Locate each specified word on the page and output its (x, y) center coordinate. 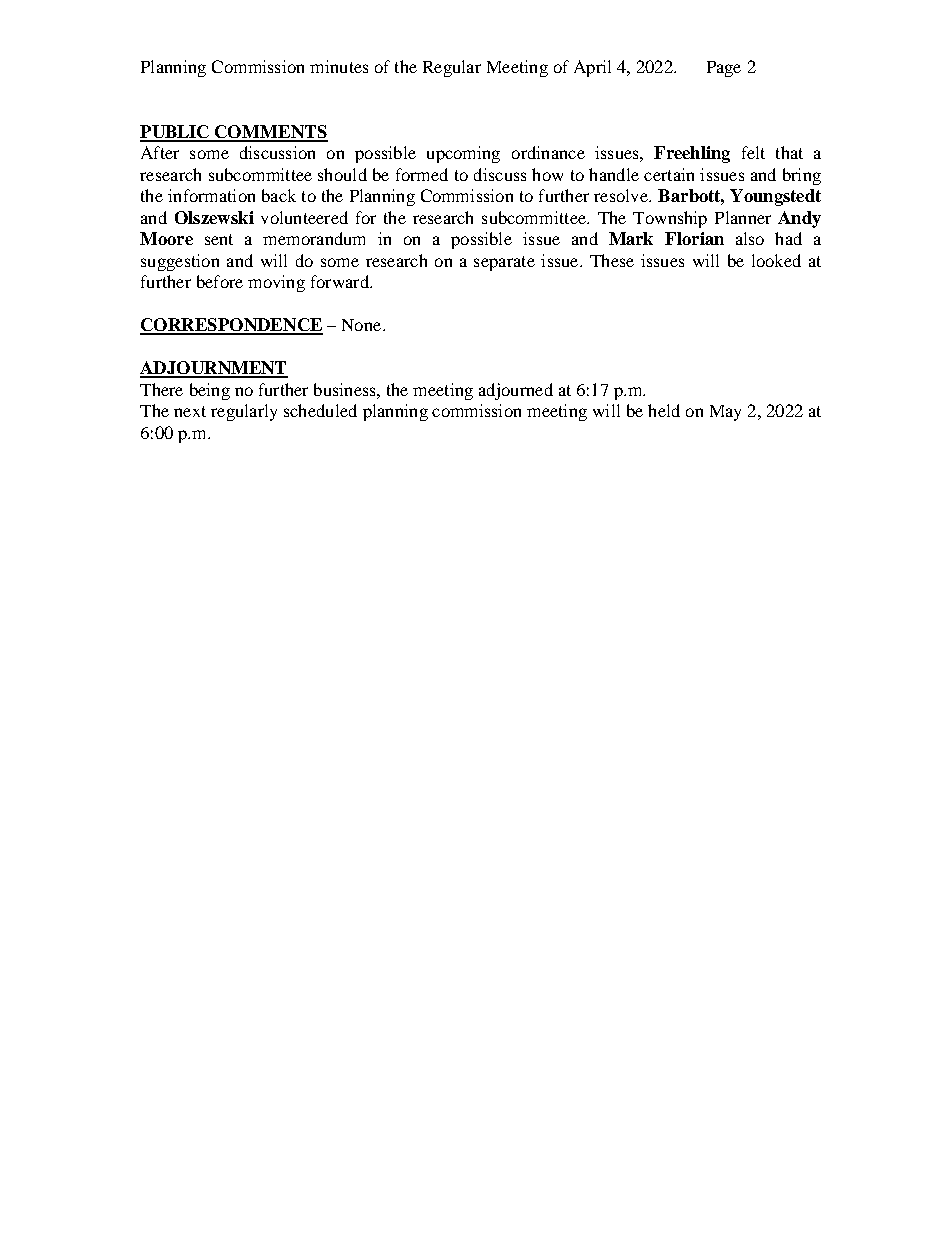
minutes (339, 66)
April (592, 68)
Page (724, 69)
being (210, 391)
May (725, 413)
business (346, 389)
